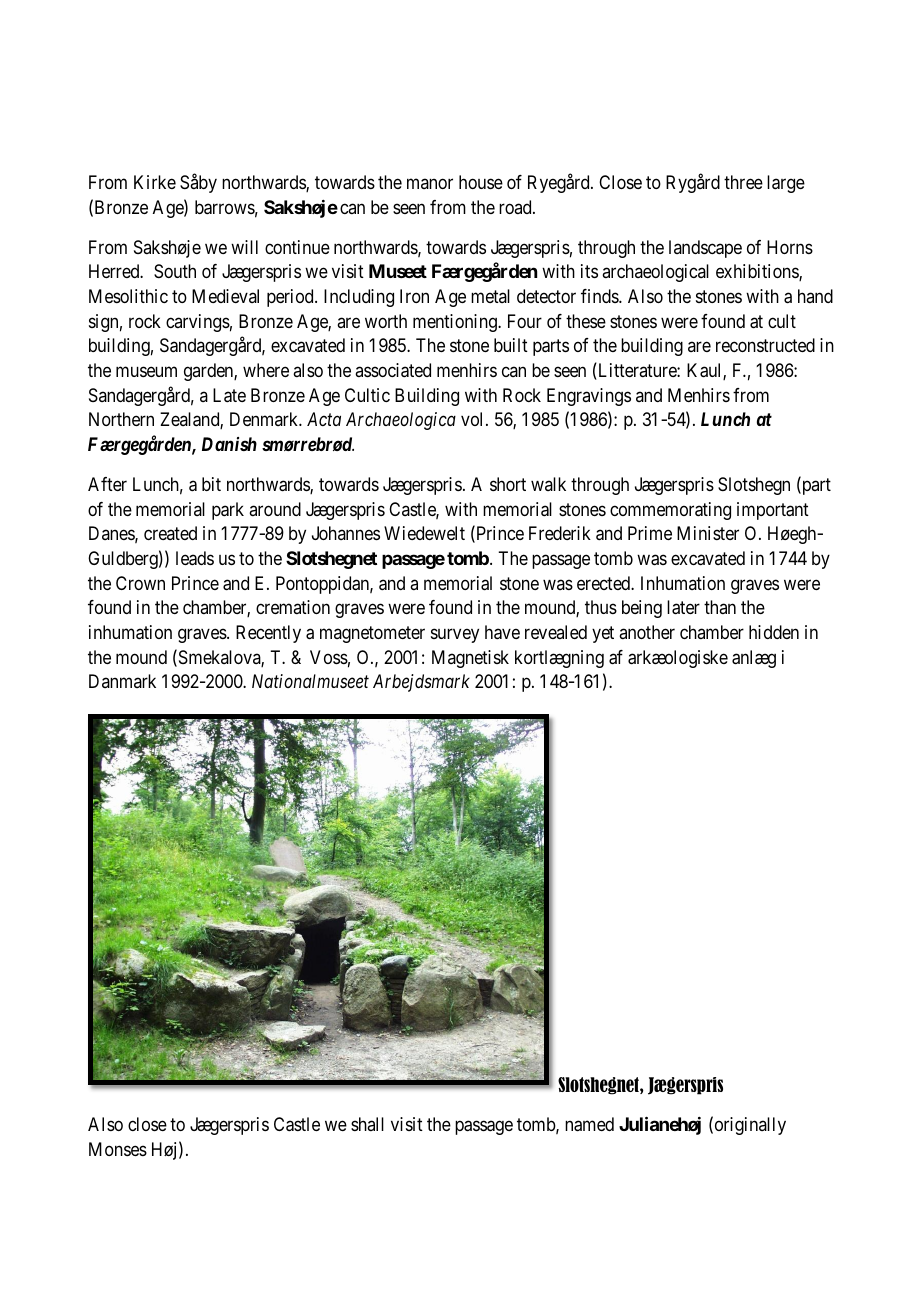 The image size is (924, 1308). I want to click on hidden, so click(774, 632).
